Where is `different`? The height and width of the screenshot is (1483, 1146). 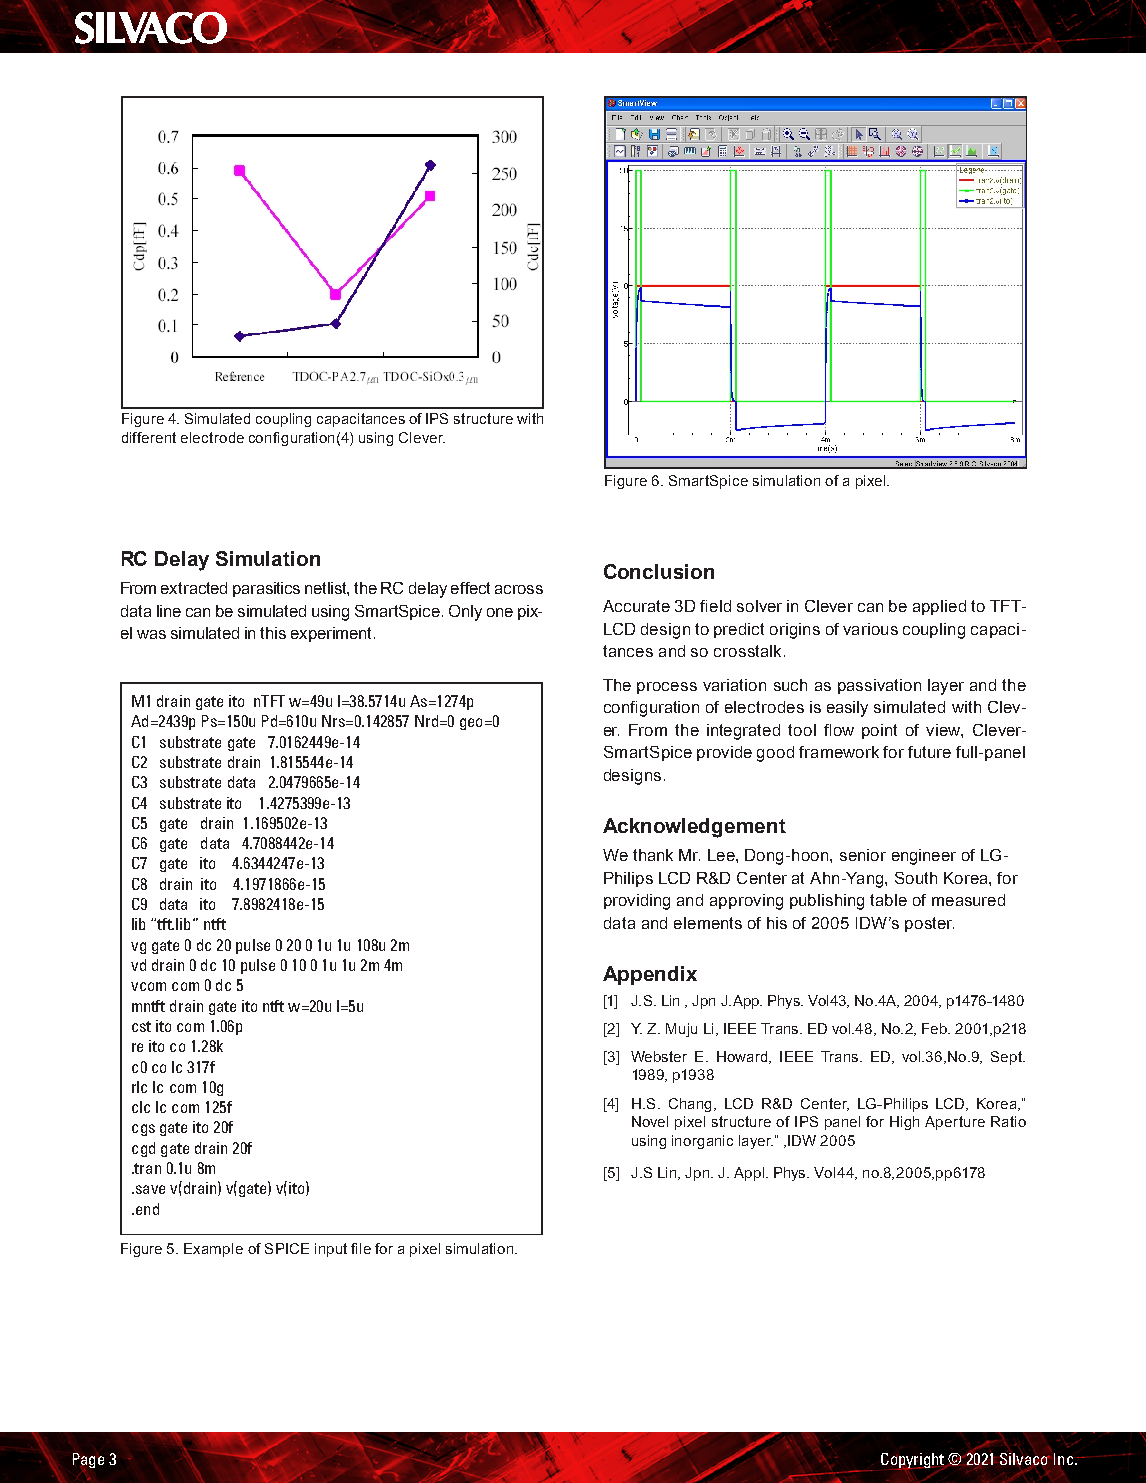 different is located at coordinates (149, 437).
